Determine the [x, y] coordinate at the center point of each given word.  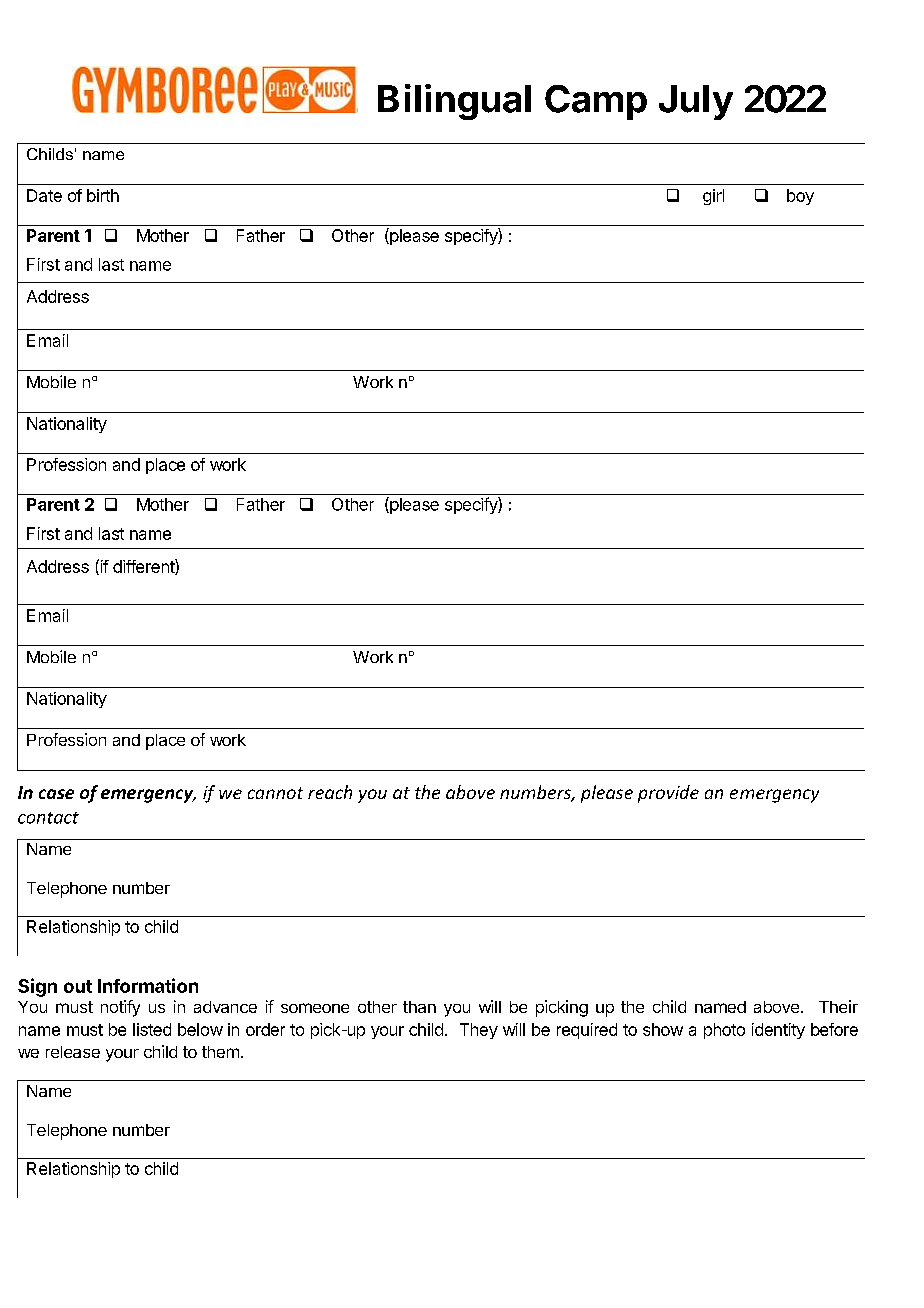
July [696, 102]
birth [103, 195]
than [419, 1007]
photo [724, 1031]
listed [152, 1029]
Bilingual [454, 102]
